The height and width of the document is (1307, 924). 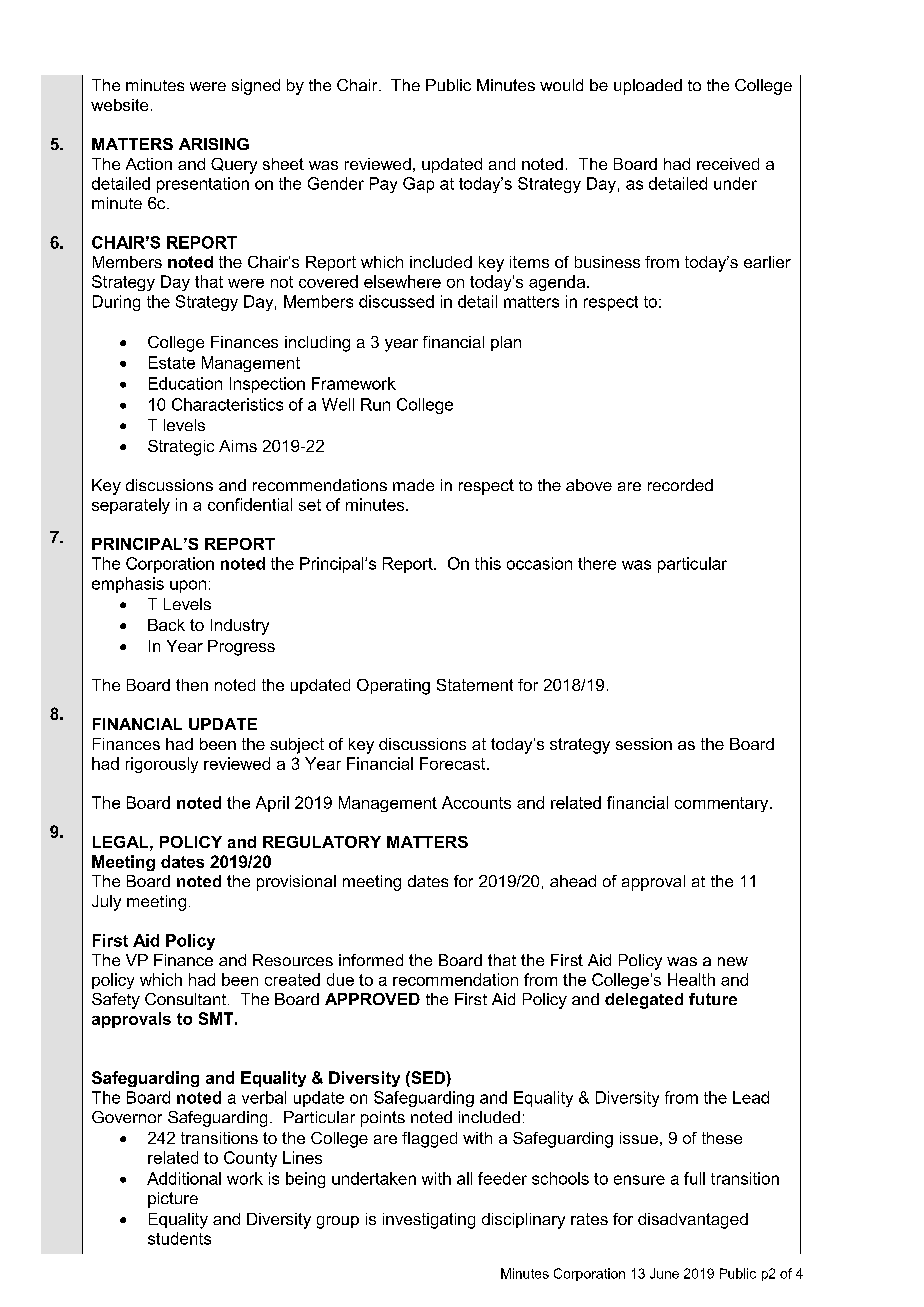 What do you see at coordinates (185, 999) in the document?
I see `Consultant` at bounding box center [185, 999].
